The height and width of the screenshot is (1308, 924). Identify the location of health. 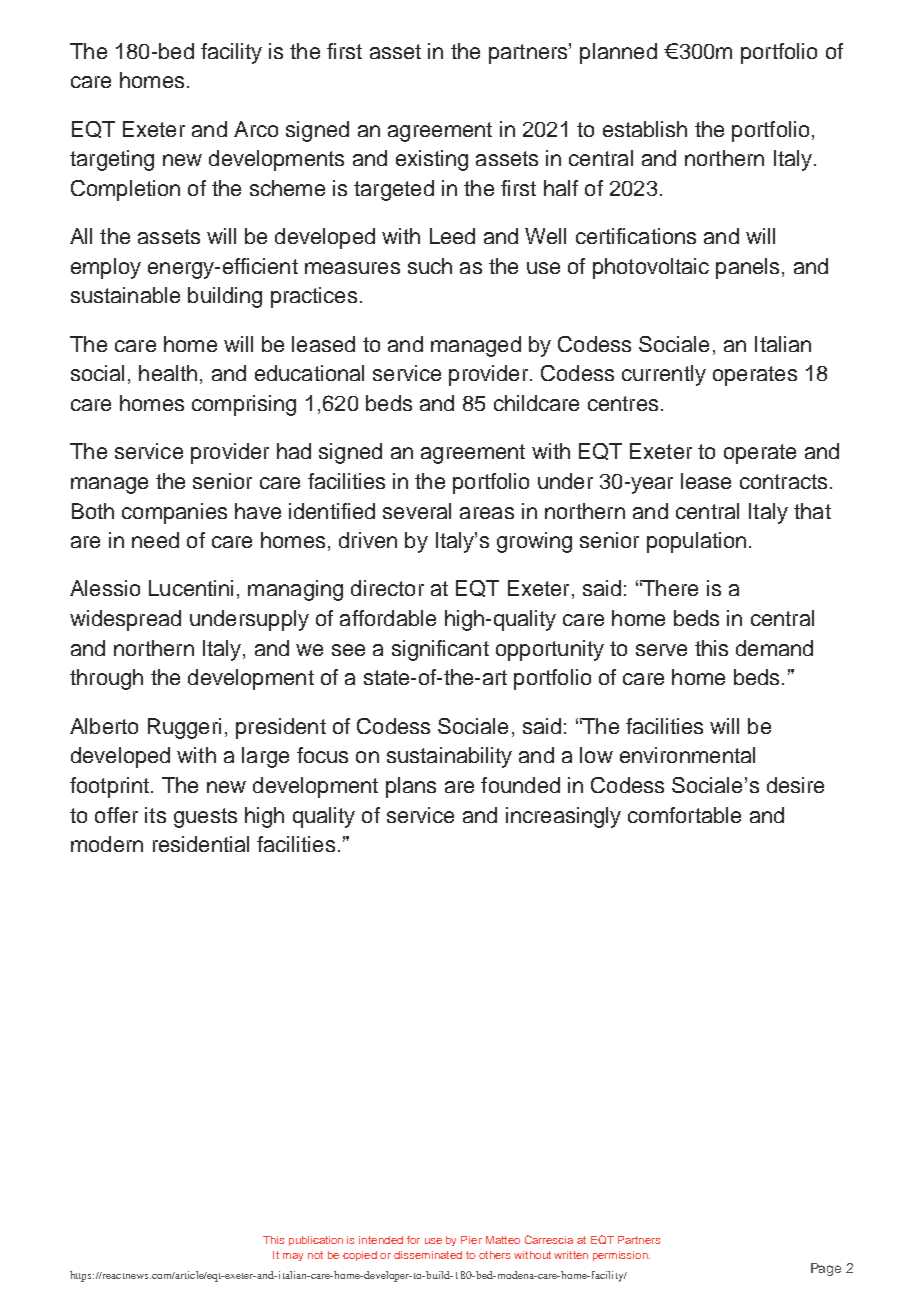
(168, 373).
